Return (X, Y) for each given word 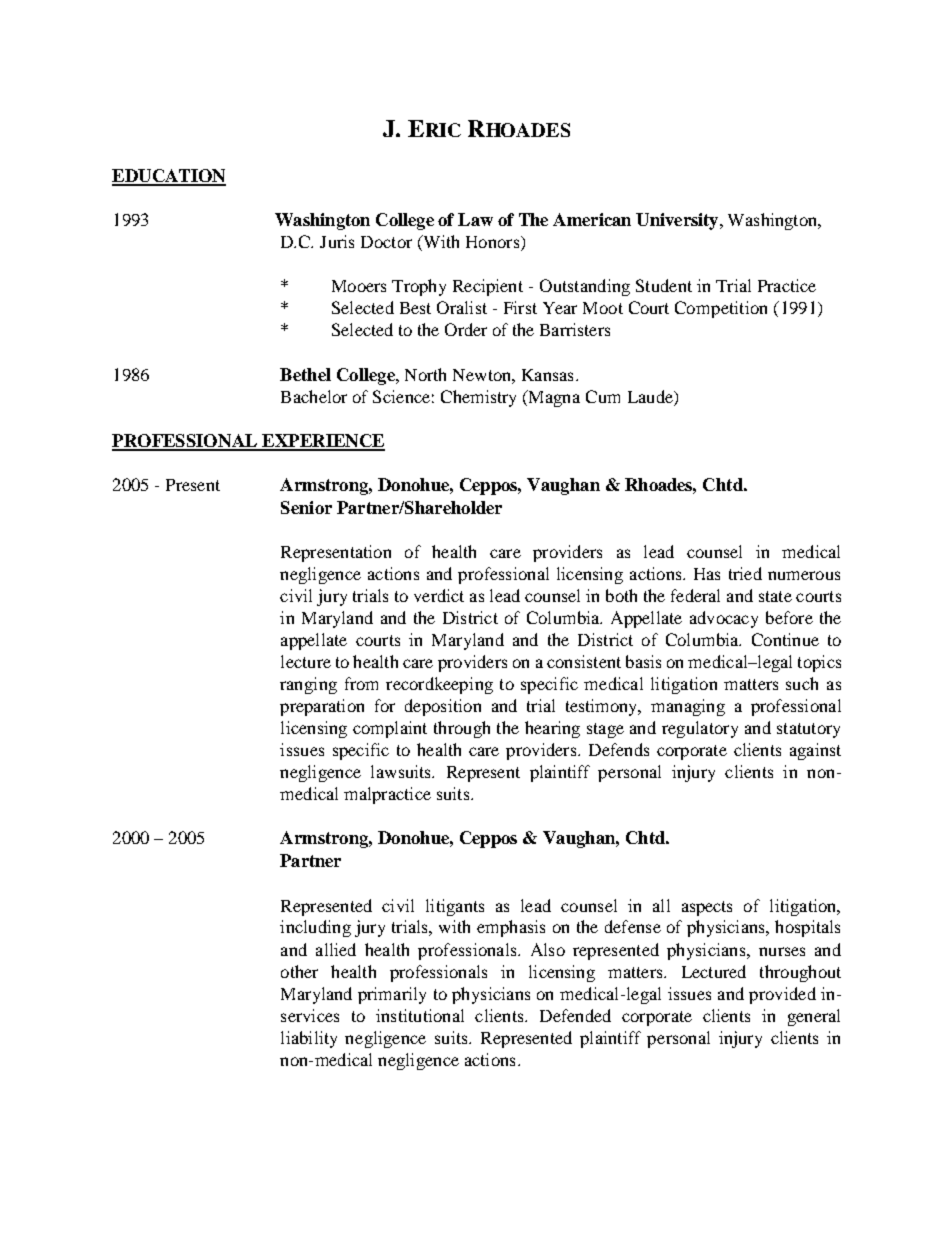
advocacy (724, 619)
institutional (420, 1015)
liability (309, 1039)
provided (782, 995)
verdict (439, 595)
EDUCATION (169, 177)
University (678, 221)
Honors (494, 243)
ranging (308, 685)
